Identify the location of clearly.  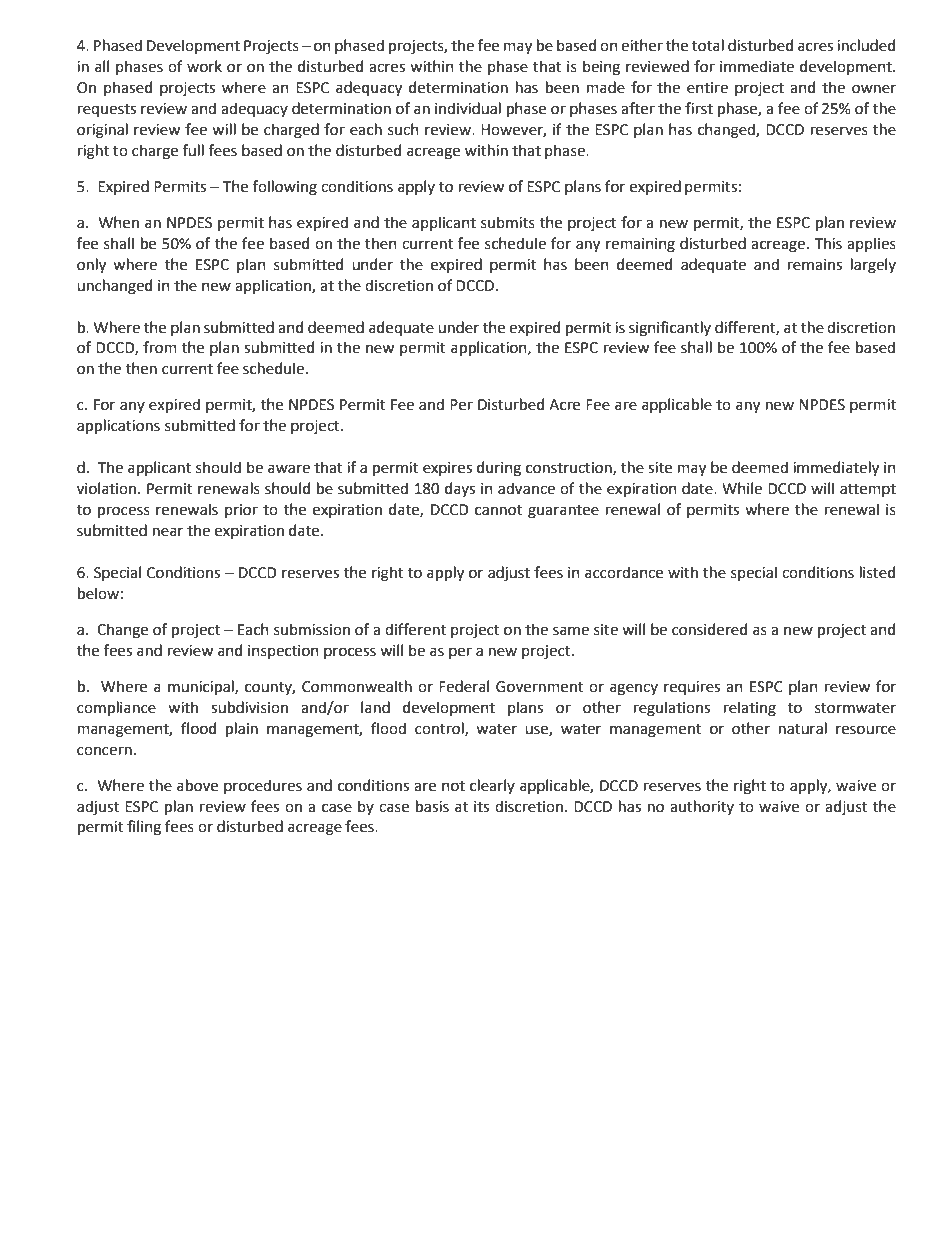
(492, 786).
